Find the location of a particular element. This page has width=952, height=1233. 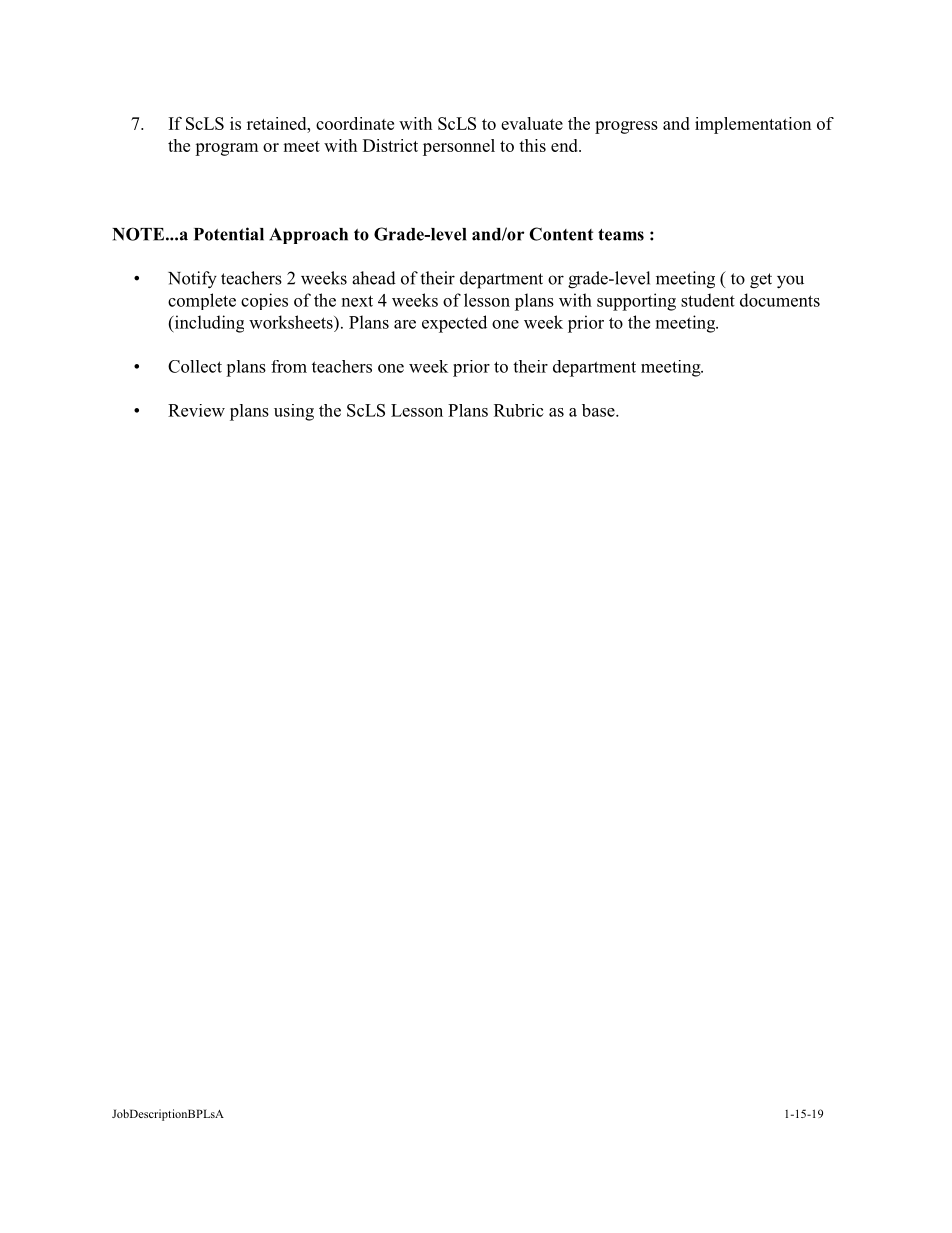

get is located at coordinates (761, 281).
